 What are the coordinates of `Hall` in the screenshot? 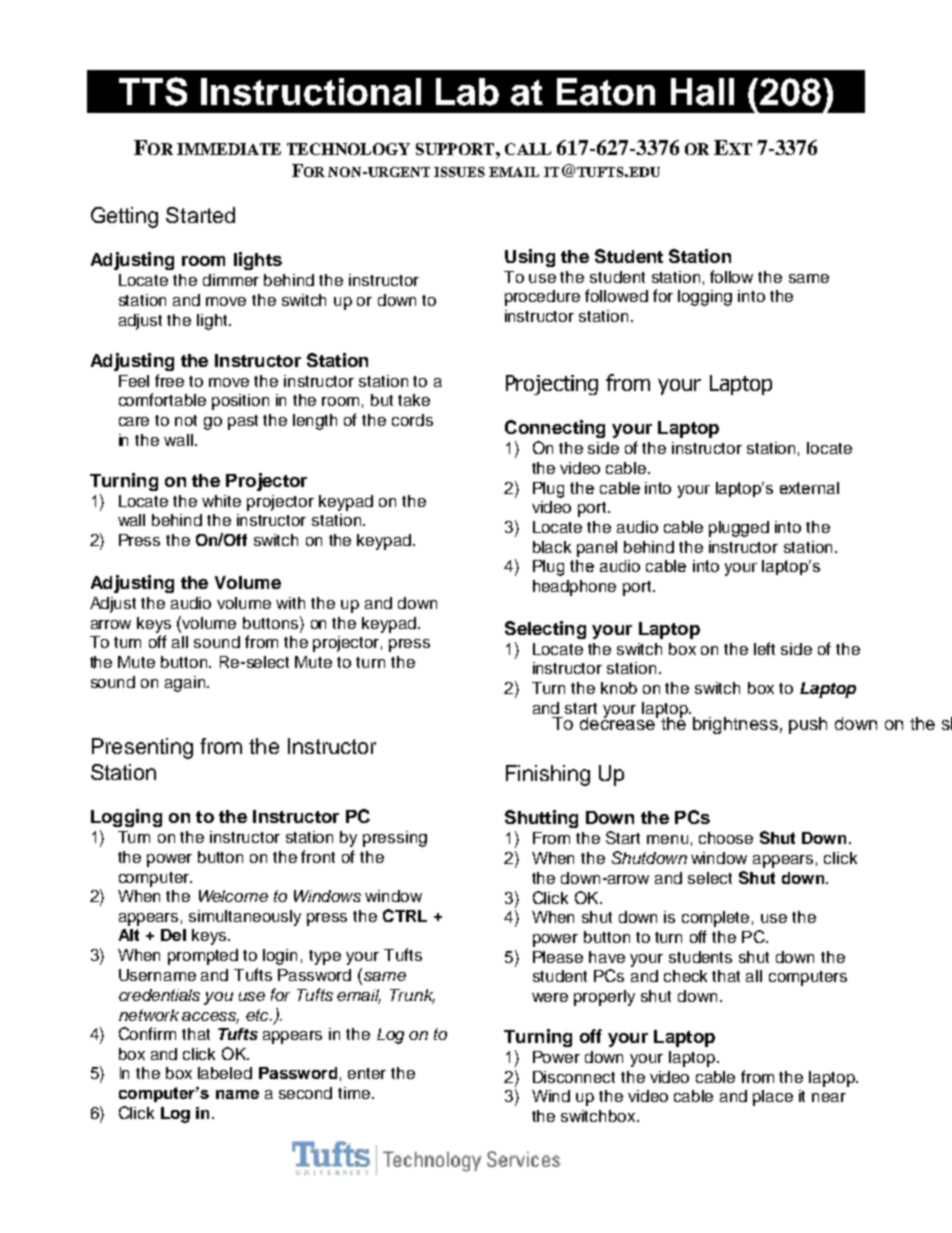 It's located at (702, 92).
